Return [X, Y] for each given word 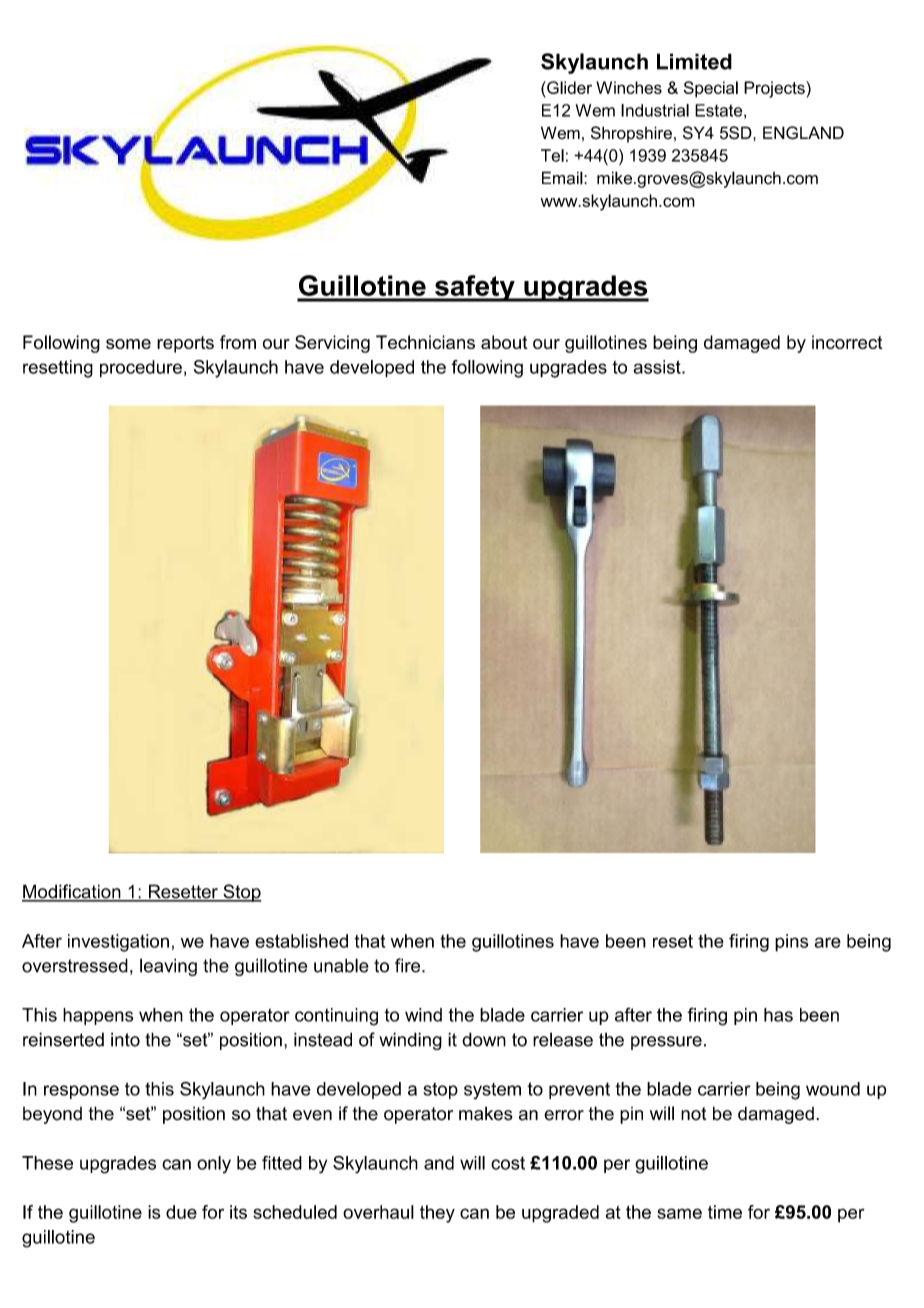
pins [791, 943]
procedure [141, 369]
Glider [568, 87]
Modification [72, 892]
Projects [775, 89]
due [181, 1212]
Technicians [425, 342]
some [128, 344]
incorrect [847, 342]
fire [409, 965]
